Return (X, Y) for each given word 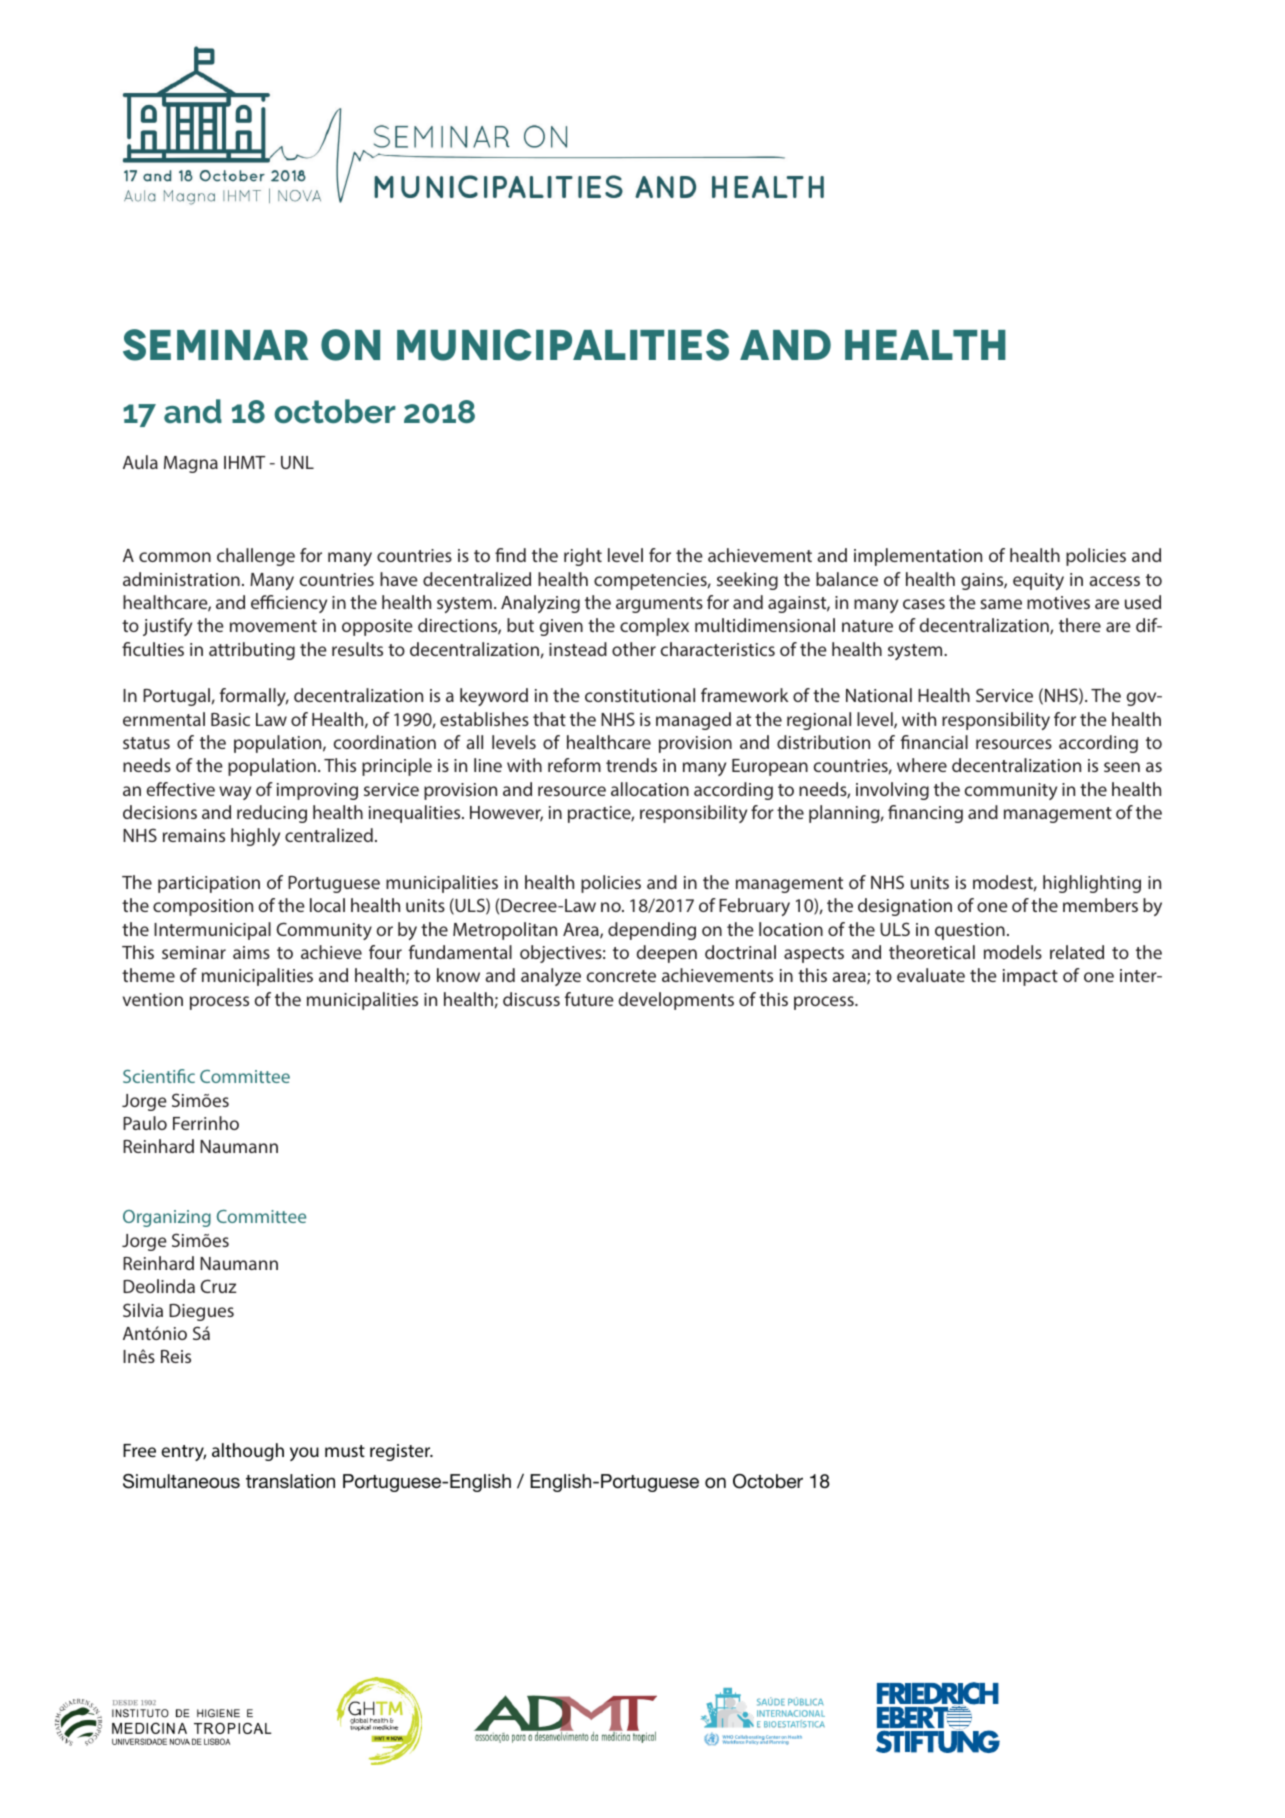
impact (1030, 977)
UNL (297, 462)
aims (251, 952)
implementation (918, 557)
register (401, 1452)
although (248, 1452)
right (583, 557)
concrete (621, 976)
